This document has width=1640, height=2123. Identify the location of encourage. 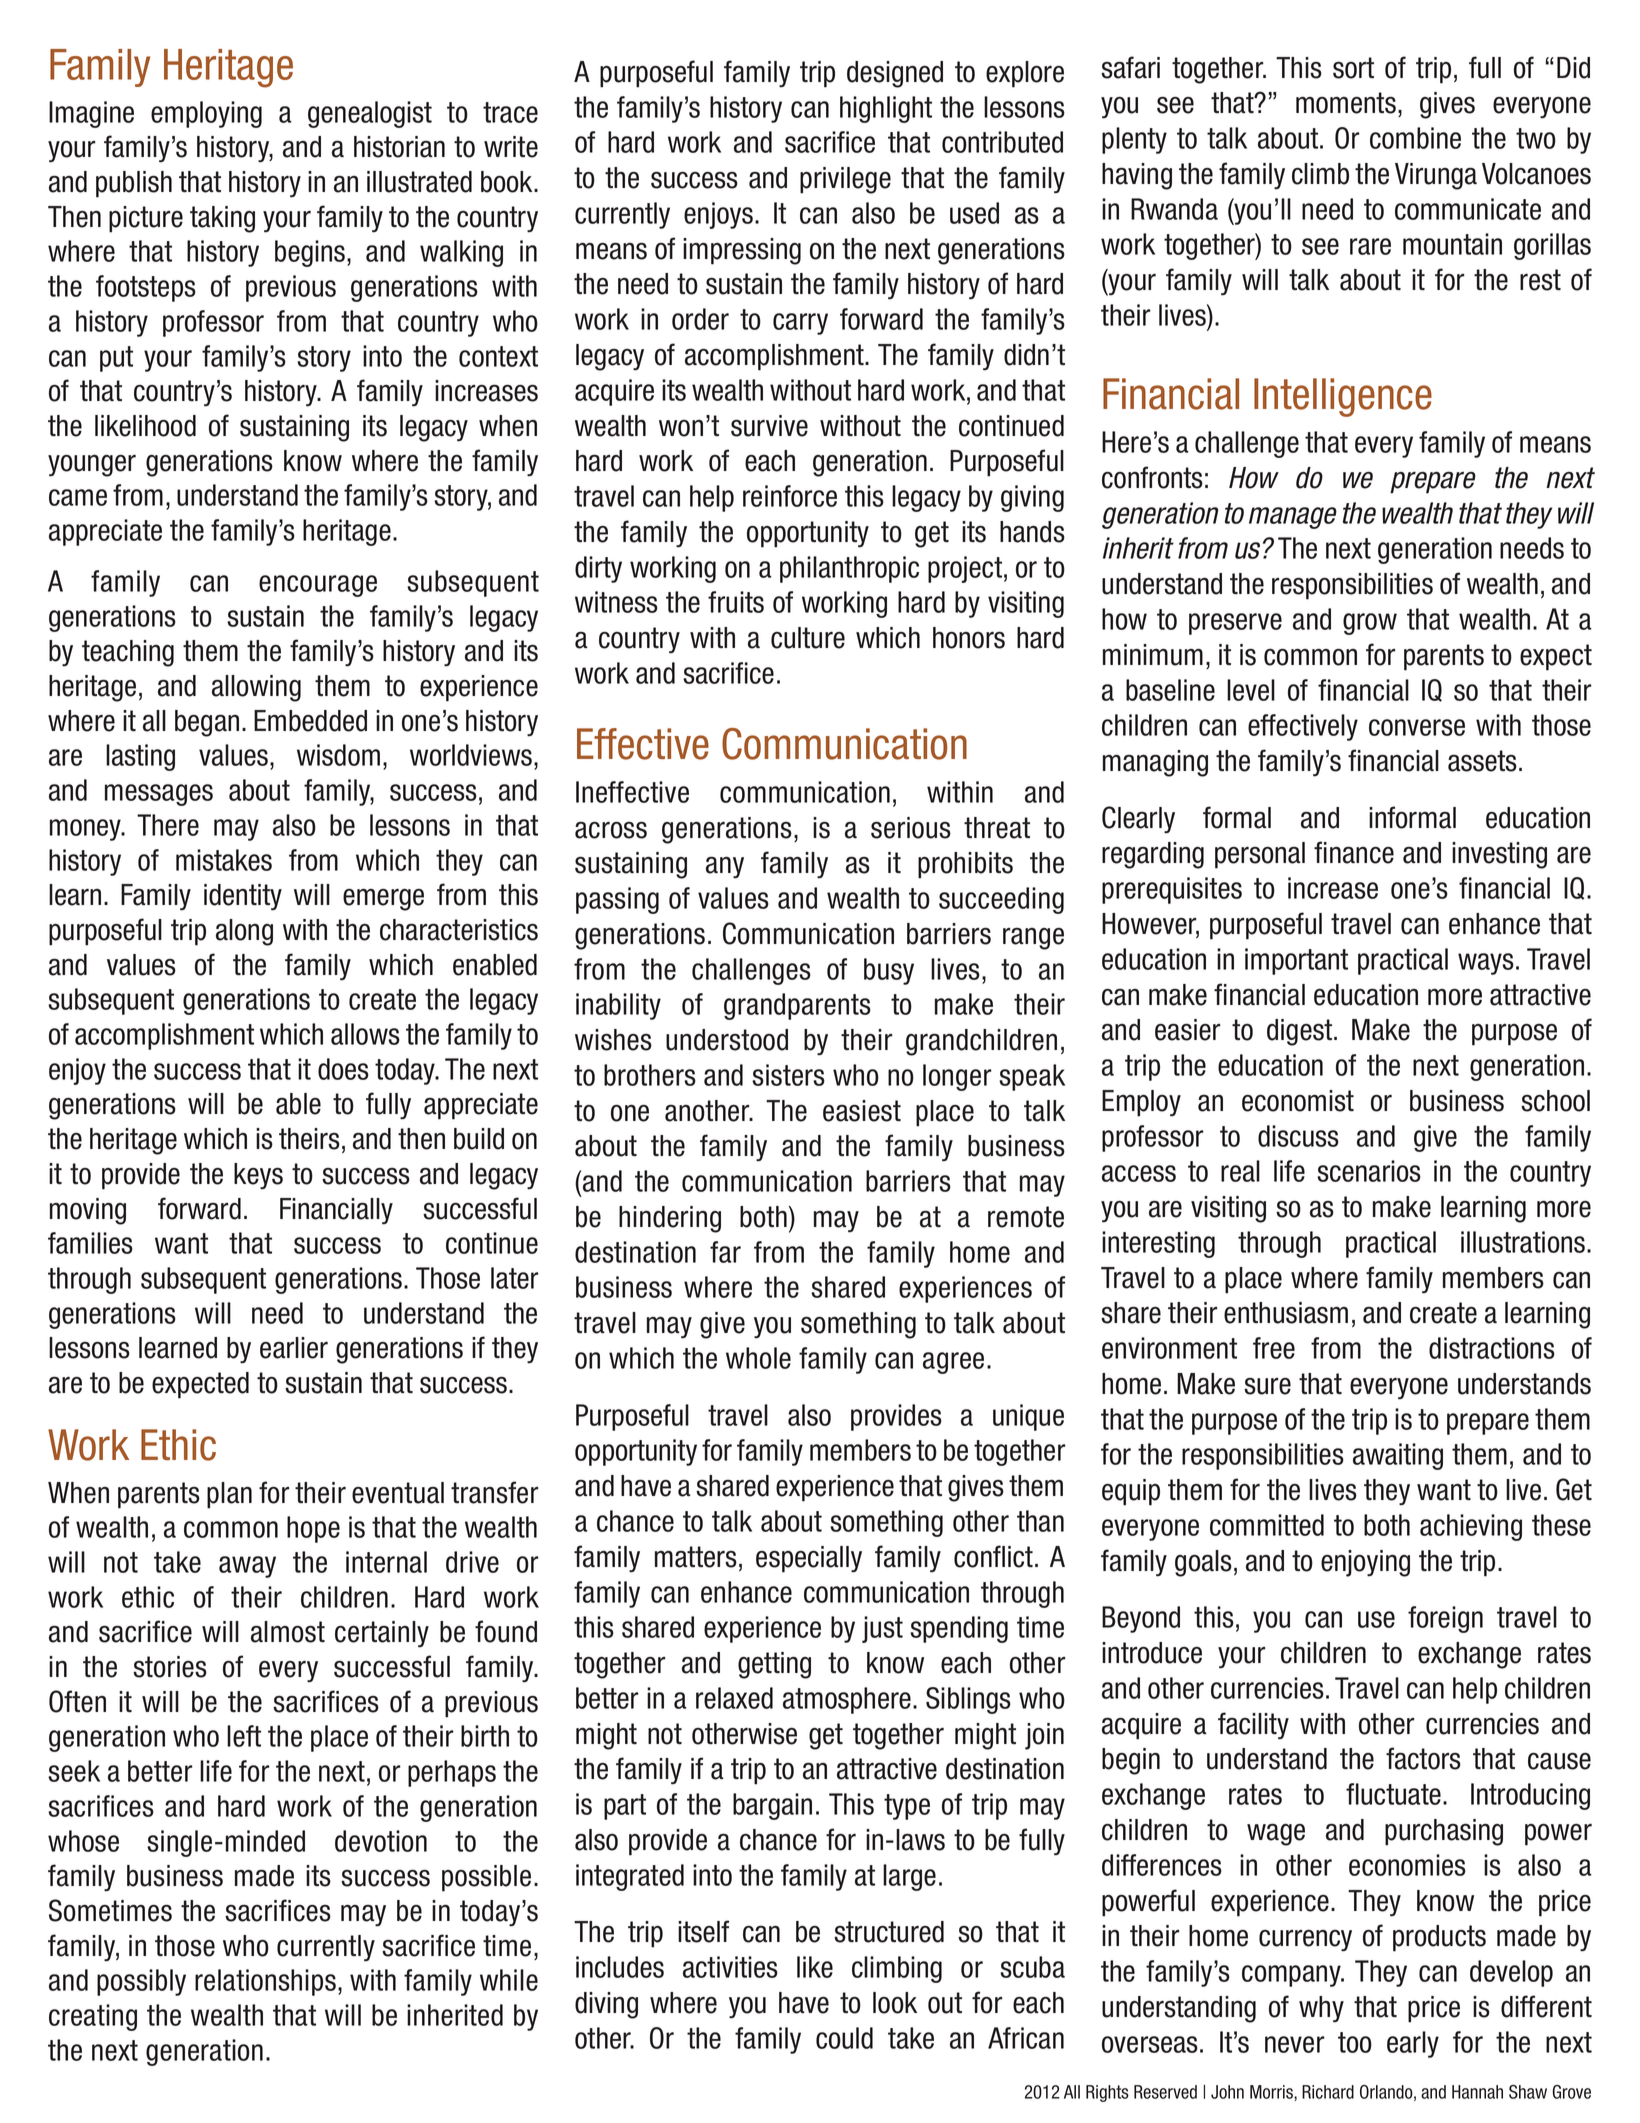
(318, 586).
